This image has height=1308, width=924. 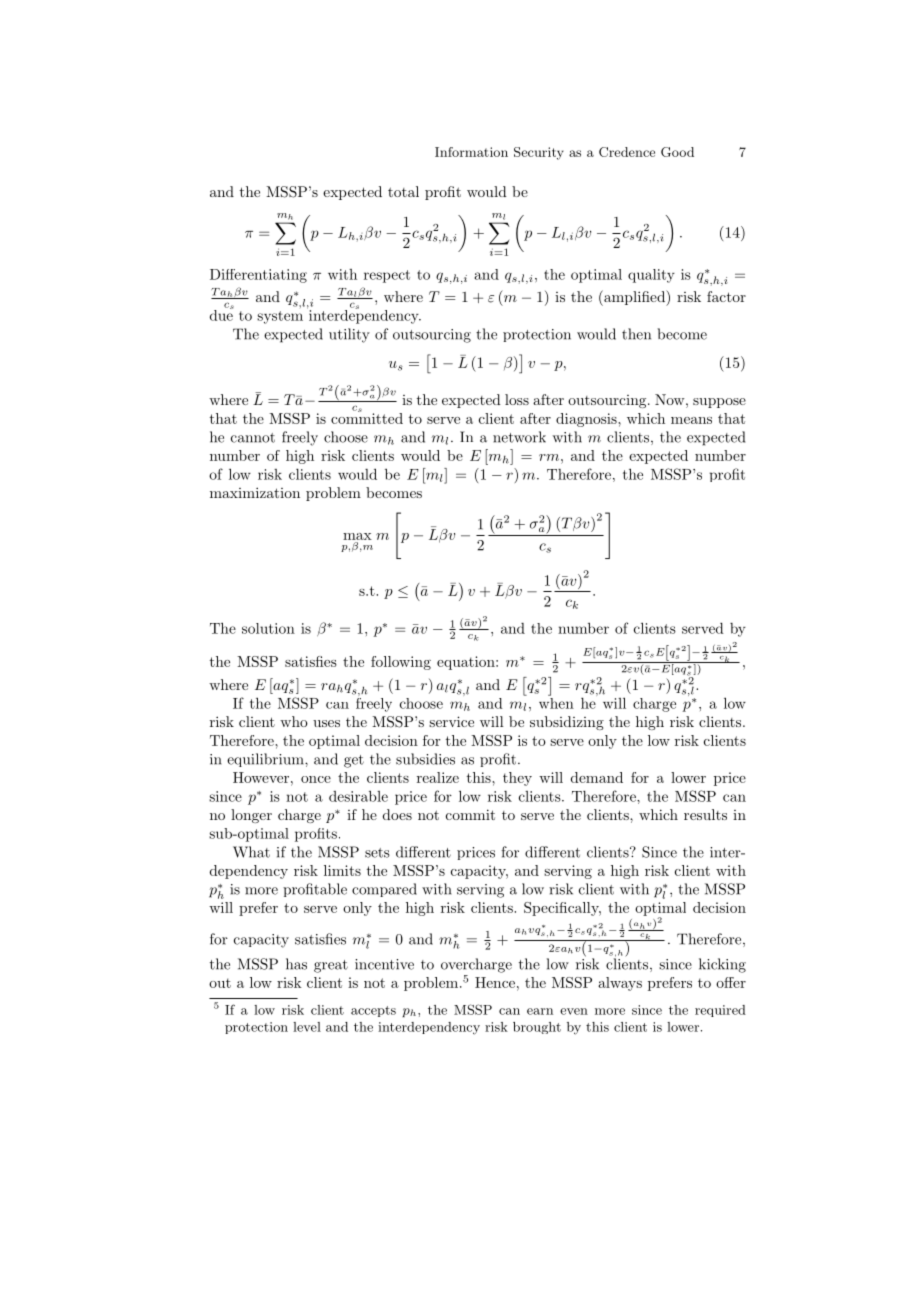 I want to click on Information, so click(x=471, y=152).
